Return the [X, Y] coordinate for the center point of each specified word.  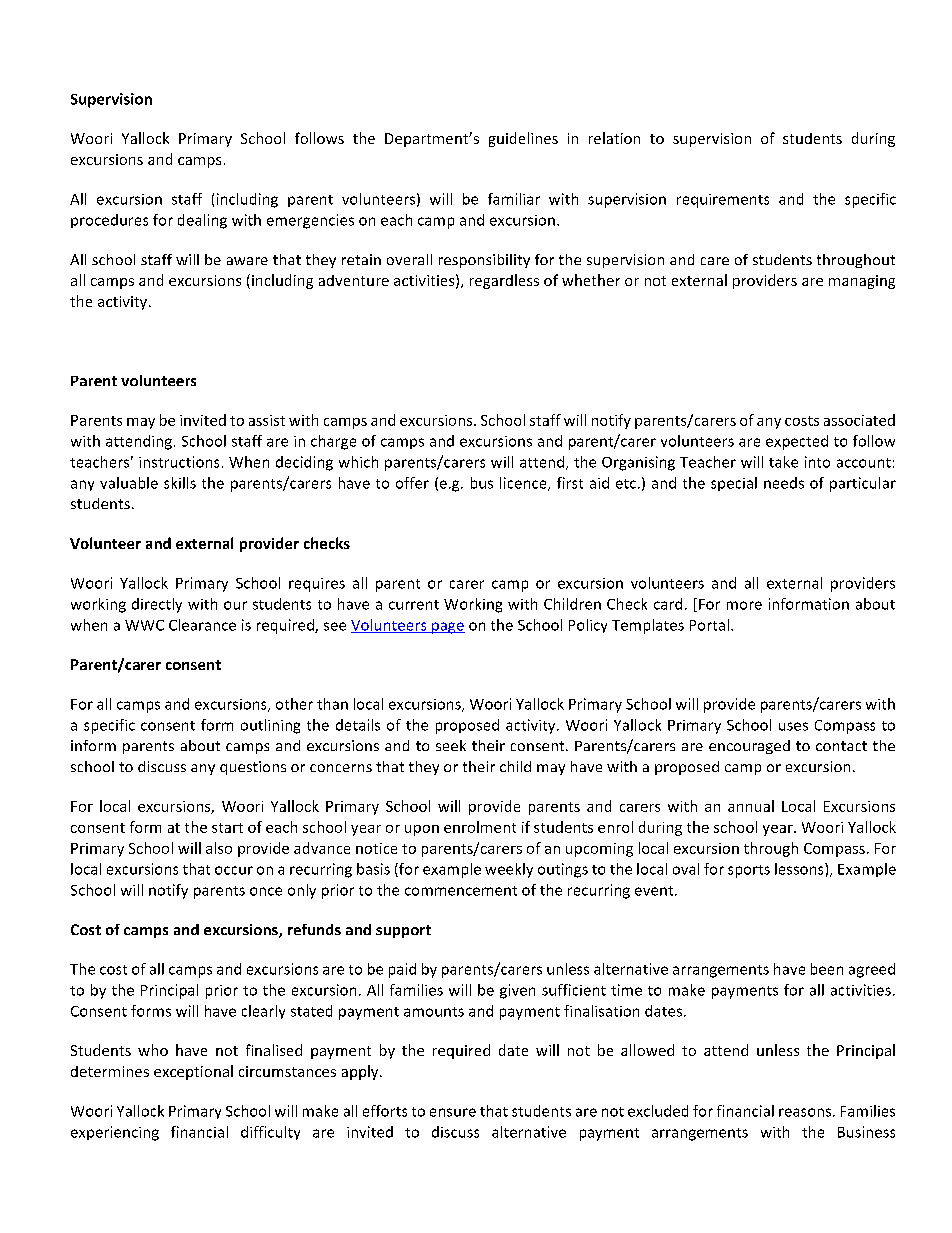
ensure [453, 1112]
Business [866, 1132]
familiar [514, 199]
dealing [202, 221]
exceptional [193, 1072]
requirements [723, 201]
